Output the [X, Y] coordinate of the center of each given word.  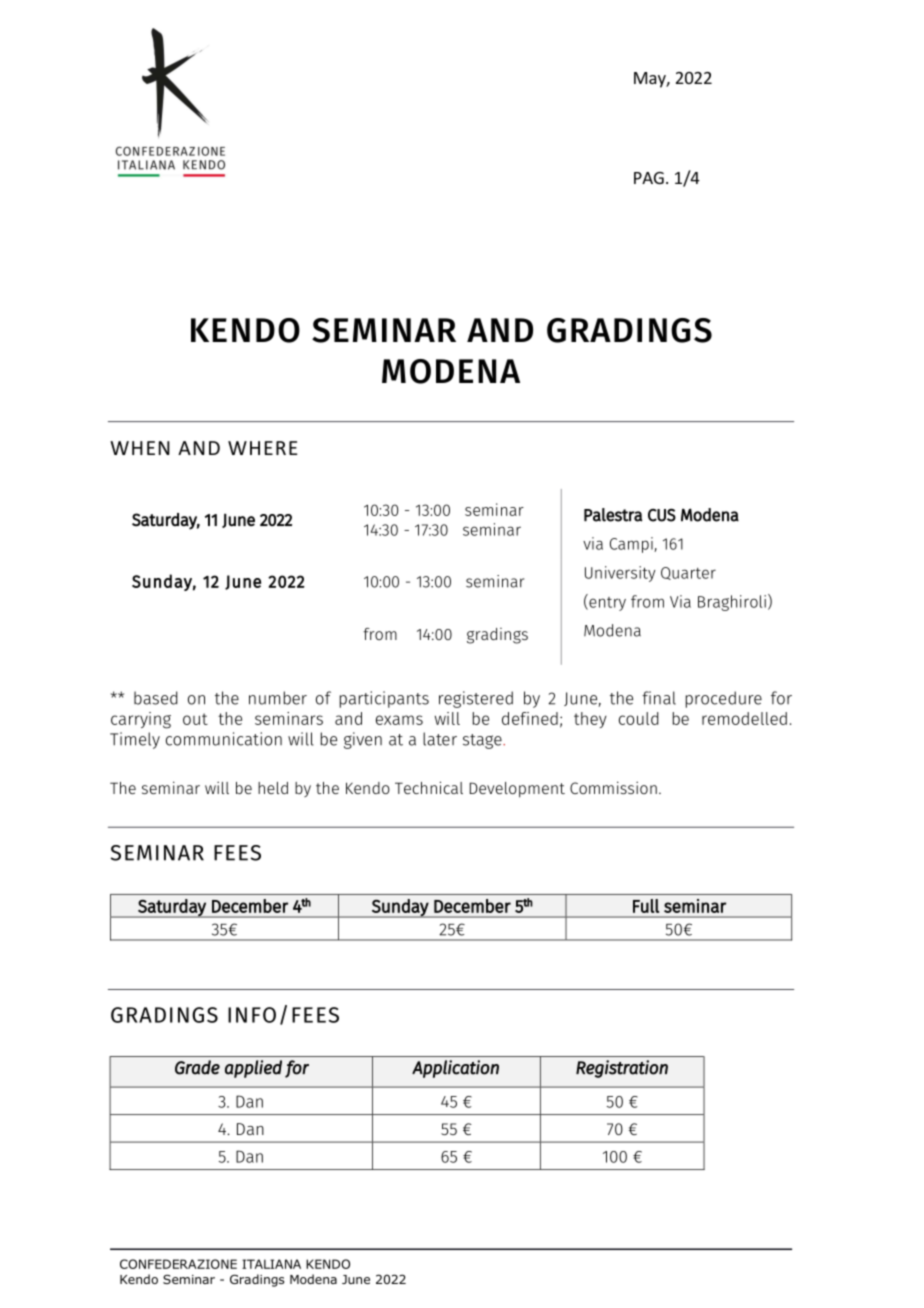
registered [476, 699]
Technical [429, 787]
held [273, 788]
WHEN [140, 448]
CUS [662, 515]
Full [646, 906]
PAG [649, 178]
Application [455, 1069]
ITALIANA [271, 1264]
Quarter [688, 573]
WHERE [263, 448]
